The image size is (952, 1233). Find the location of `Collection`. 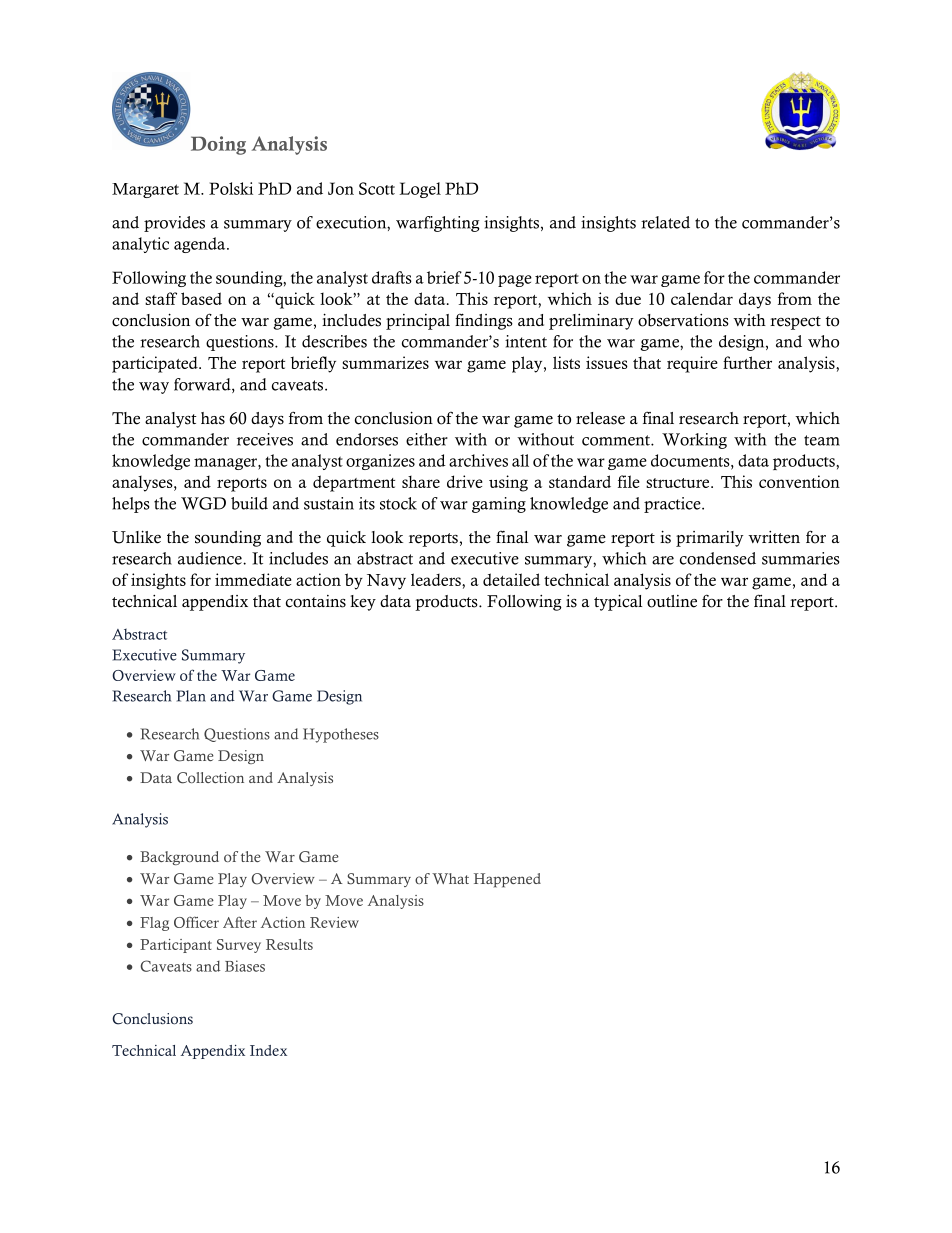

Collection is located at coordinates (210, 778).
